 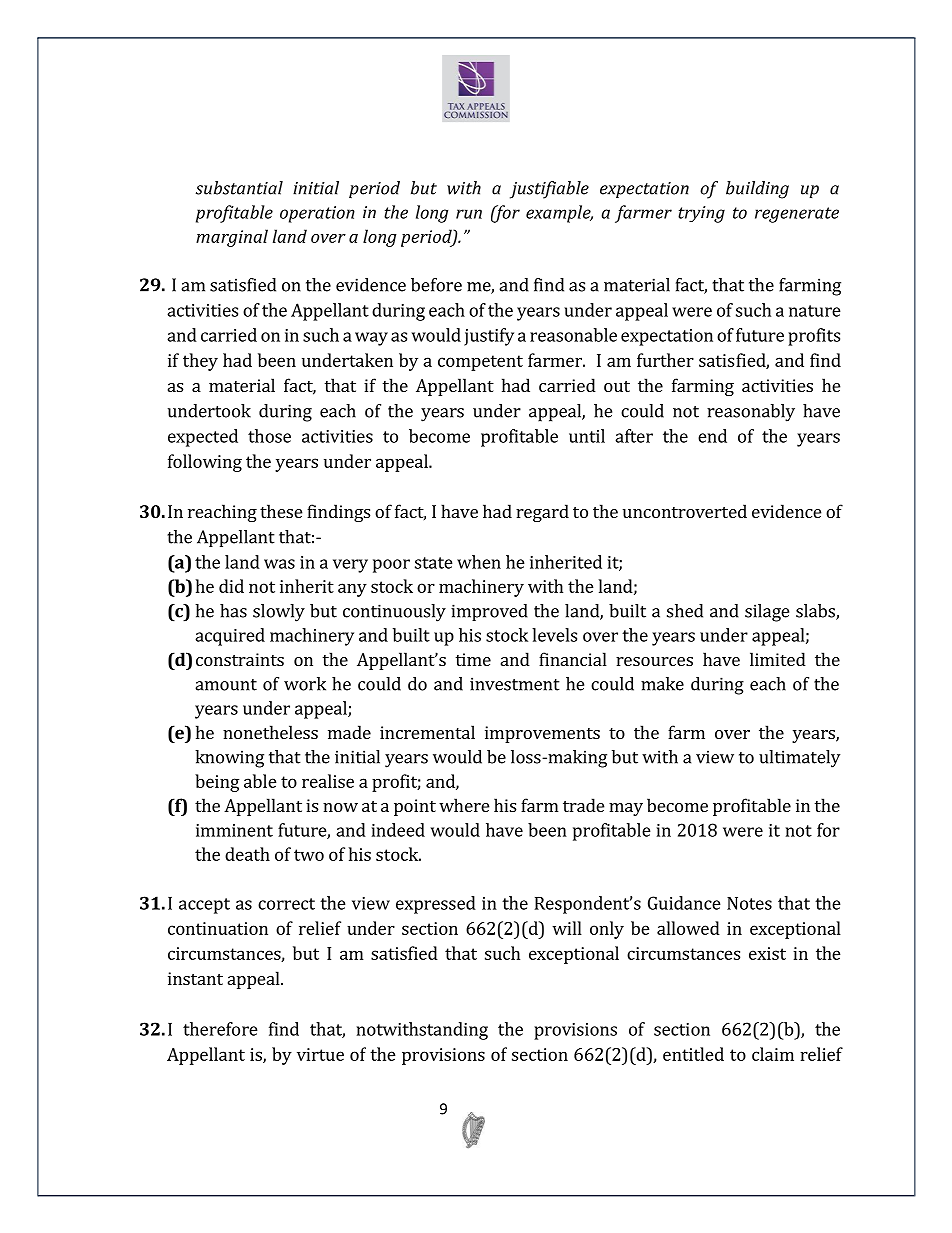 I want to click on building, so click(x=757, y=190).
